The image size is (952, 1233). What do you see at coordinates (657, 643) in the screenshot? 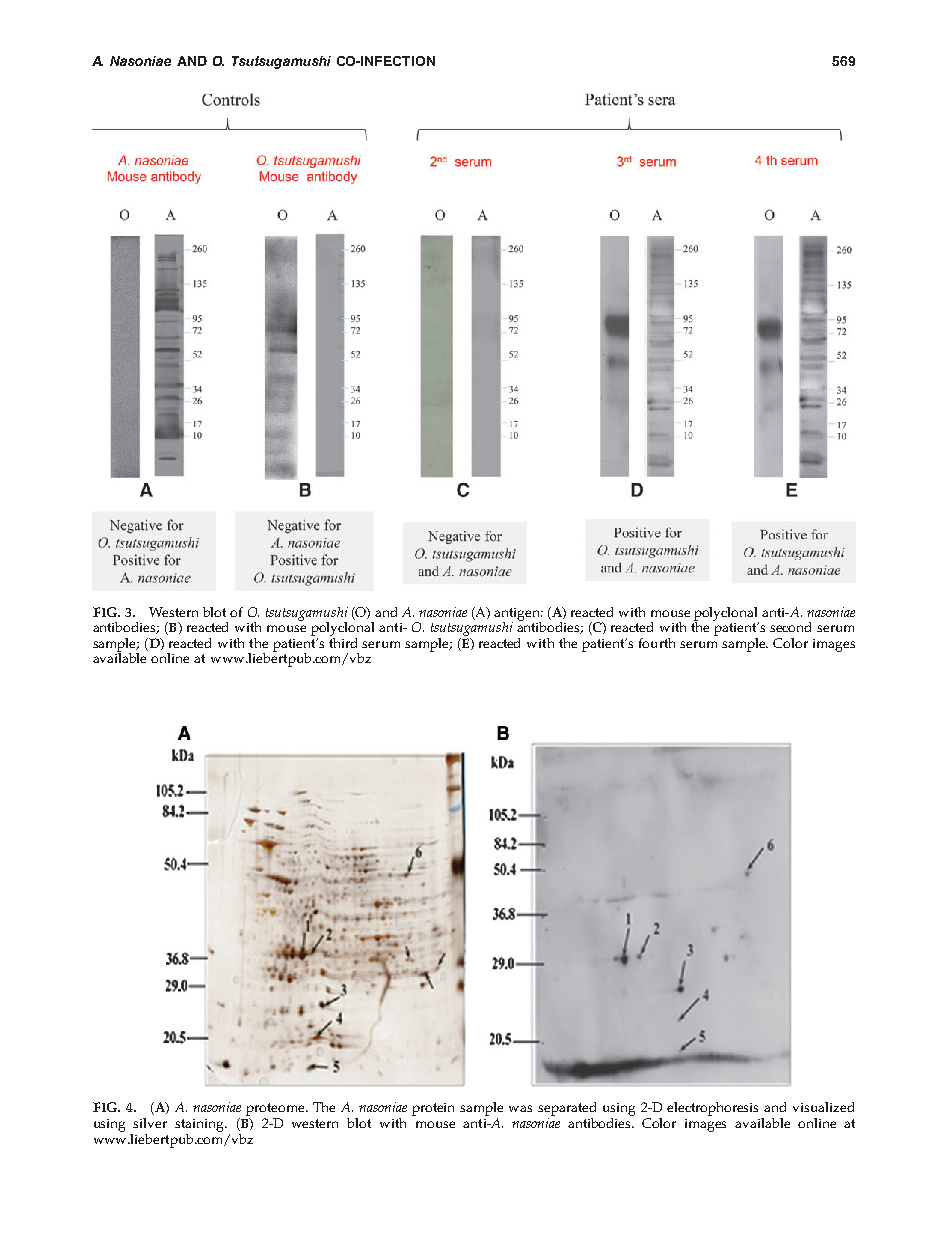
I see `fourth` at bounding box center [657, 643].
